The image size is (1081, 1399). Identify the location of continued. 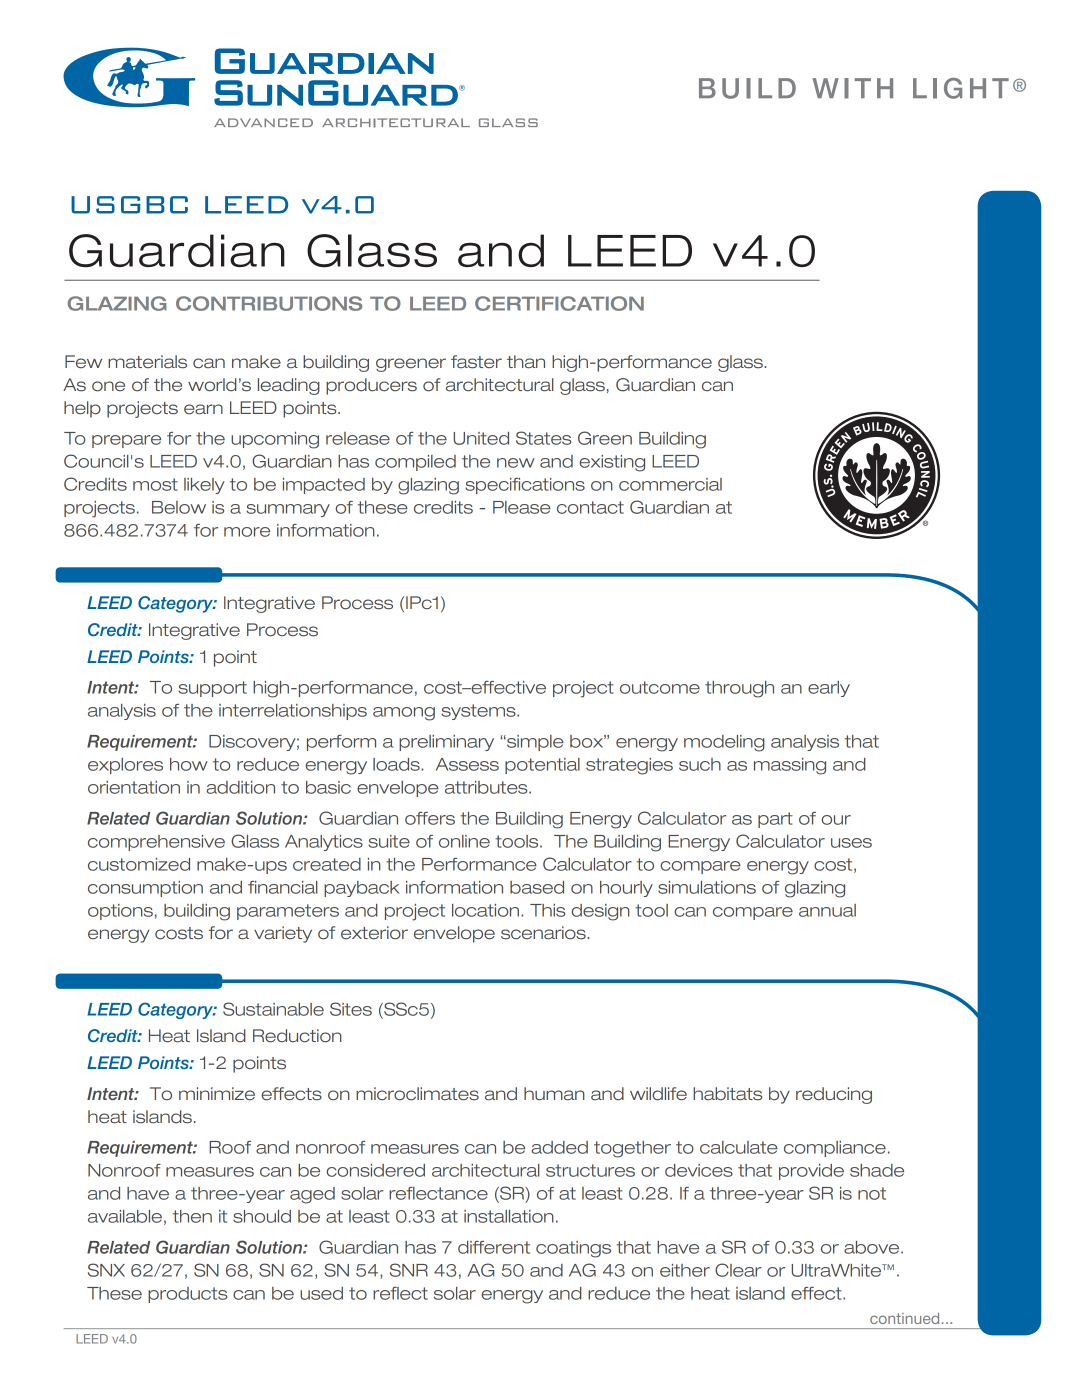
(904, 1318).
